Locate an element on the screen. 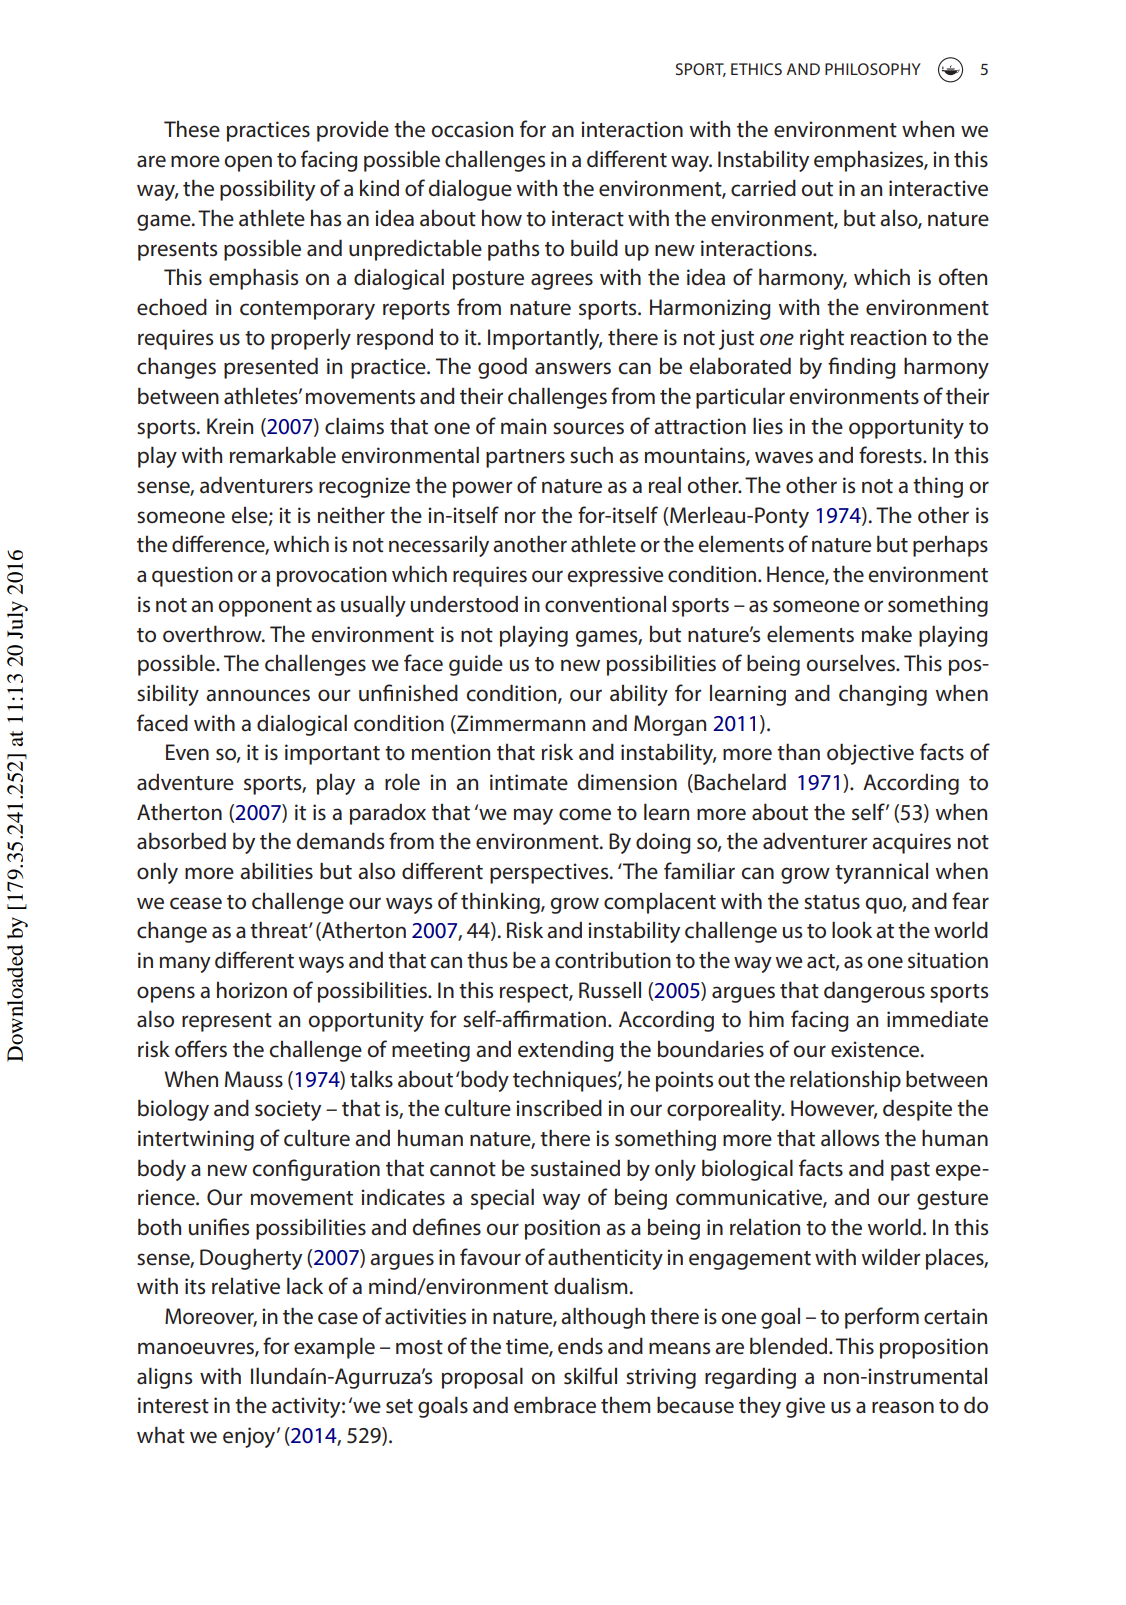  remarkable is located at coordinates (283, 455).
